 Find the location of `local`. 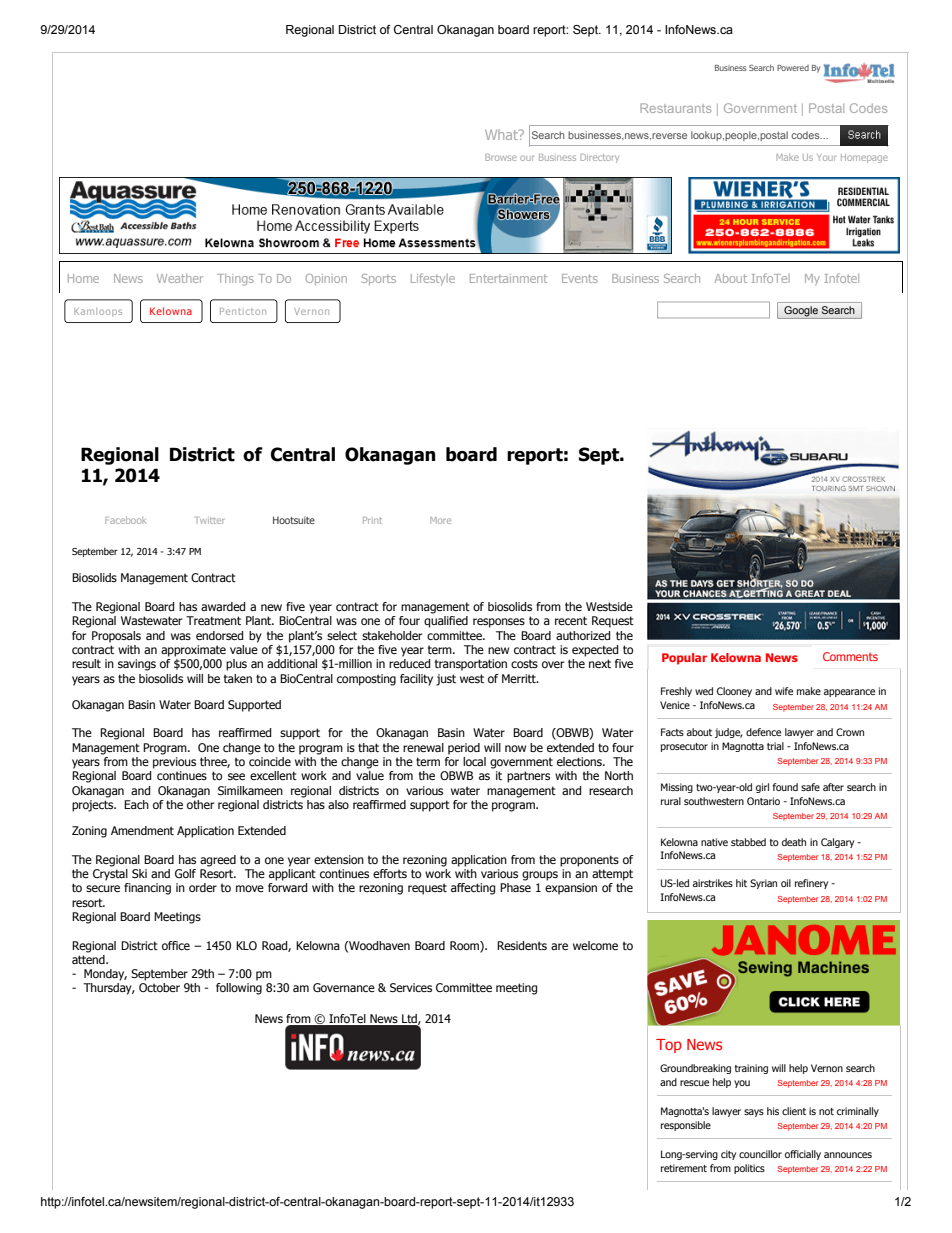

local is located at coordinates (474, 761).
